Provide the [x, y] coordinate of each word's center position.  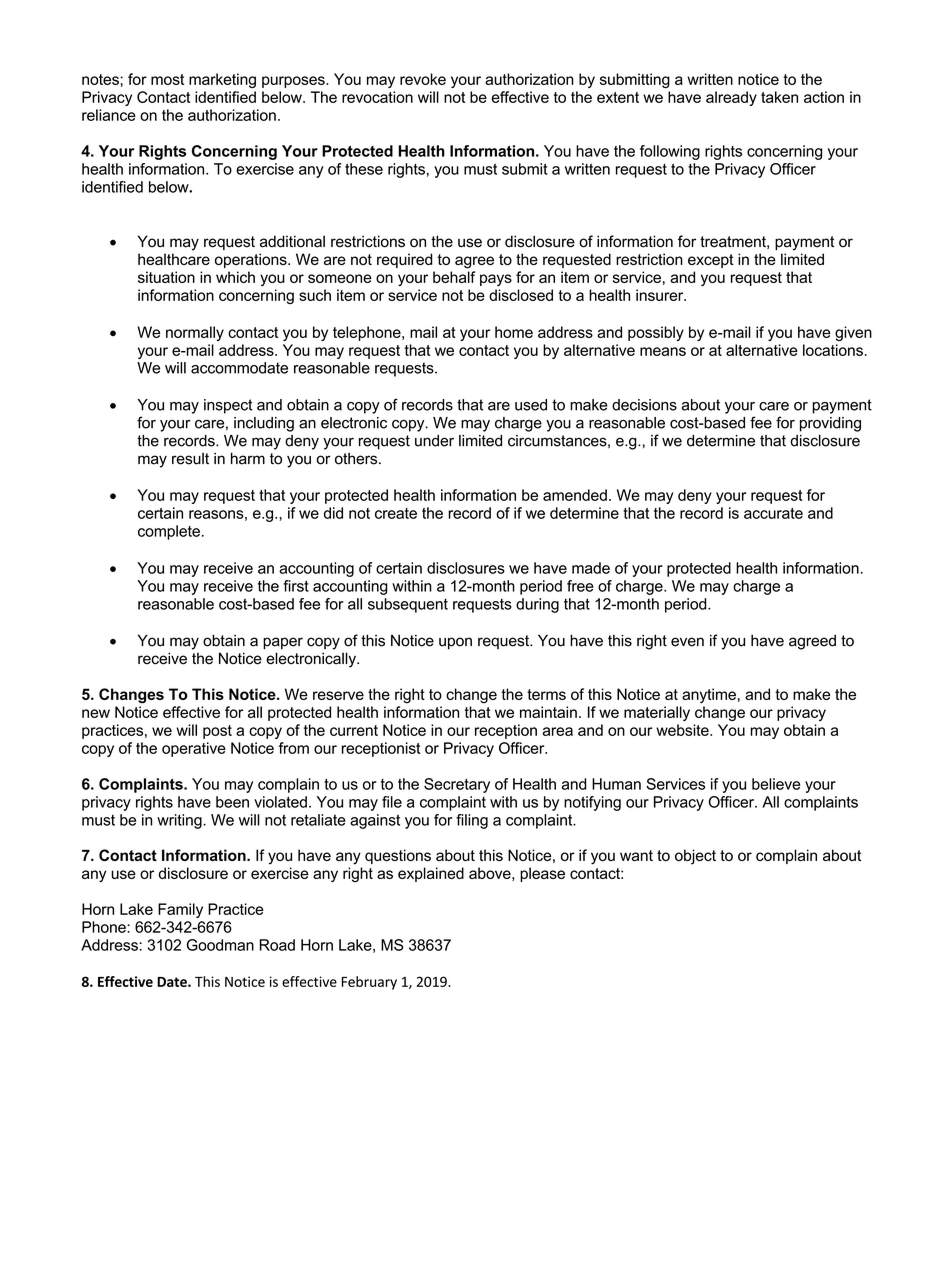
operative [194, 749]
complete [169, 532]
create [396, 513]
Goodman [220, 945]
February [369, 983]
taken [779, 97]
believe [776, 784]
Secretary [457, 785]
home [514, 332]
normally [195, 333]
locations [833, 350]
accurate [773, 513]
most [167, 79]
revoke [423, 79]
